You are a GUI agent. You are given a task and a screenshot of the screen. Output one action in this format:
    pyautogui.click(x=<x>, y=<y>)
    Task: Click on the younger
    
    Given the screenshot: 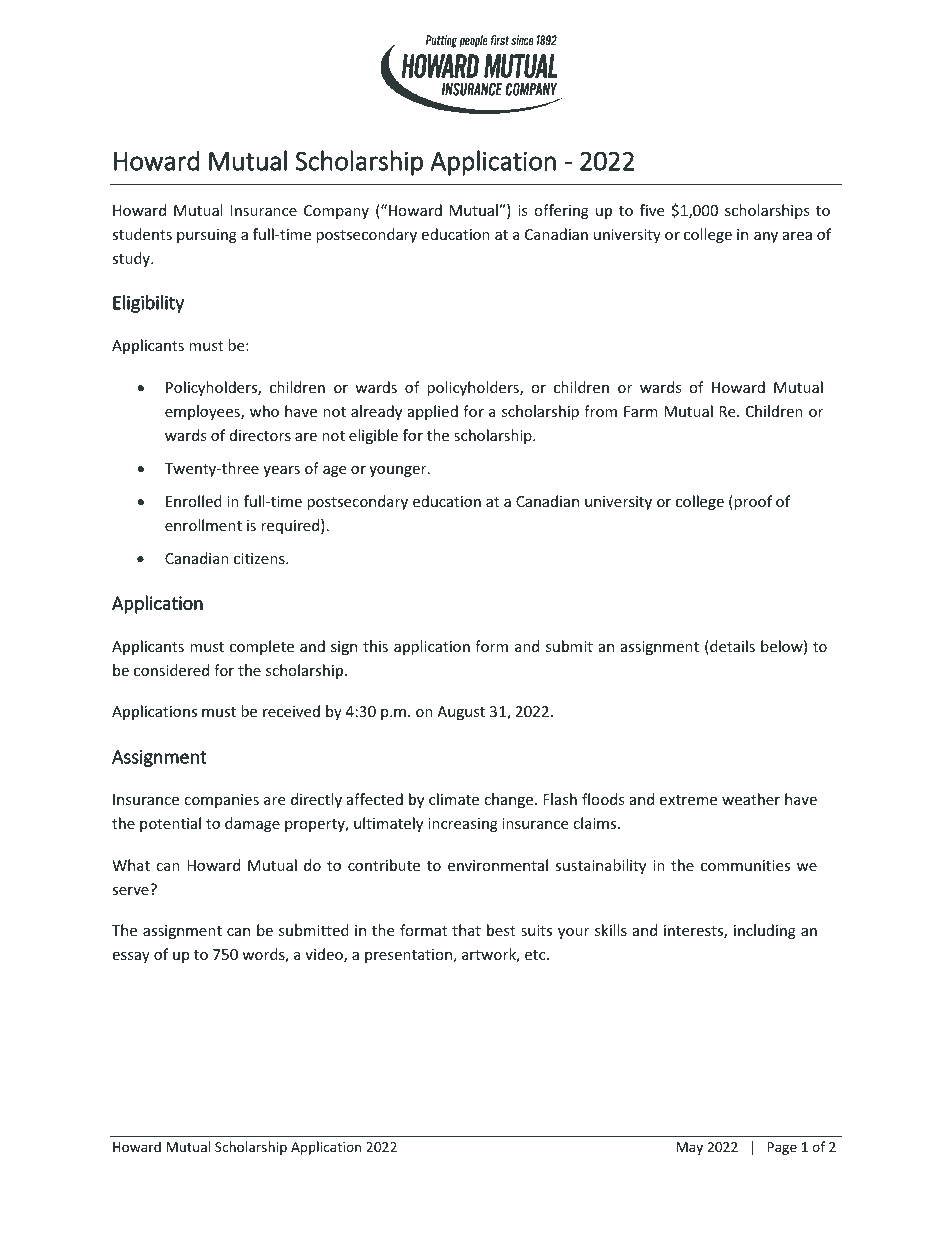 What is the action you would take?
    pyautogui.click(x=399, y=471)
